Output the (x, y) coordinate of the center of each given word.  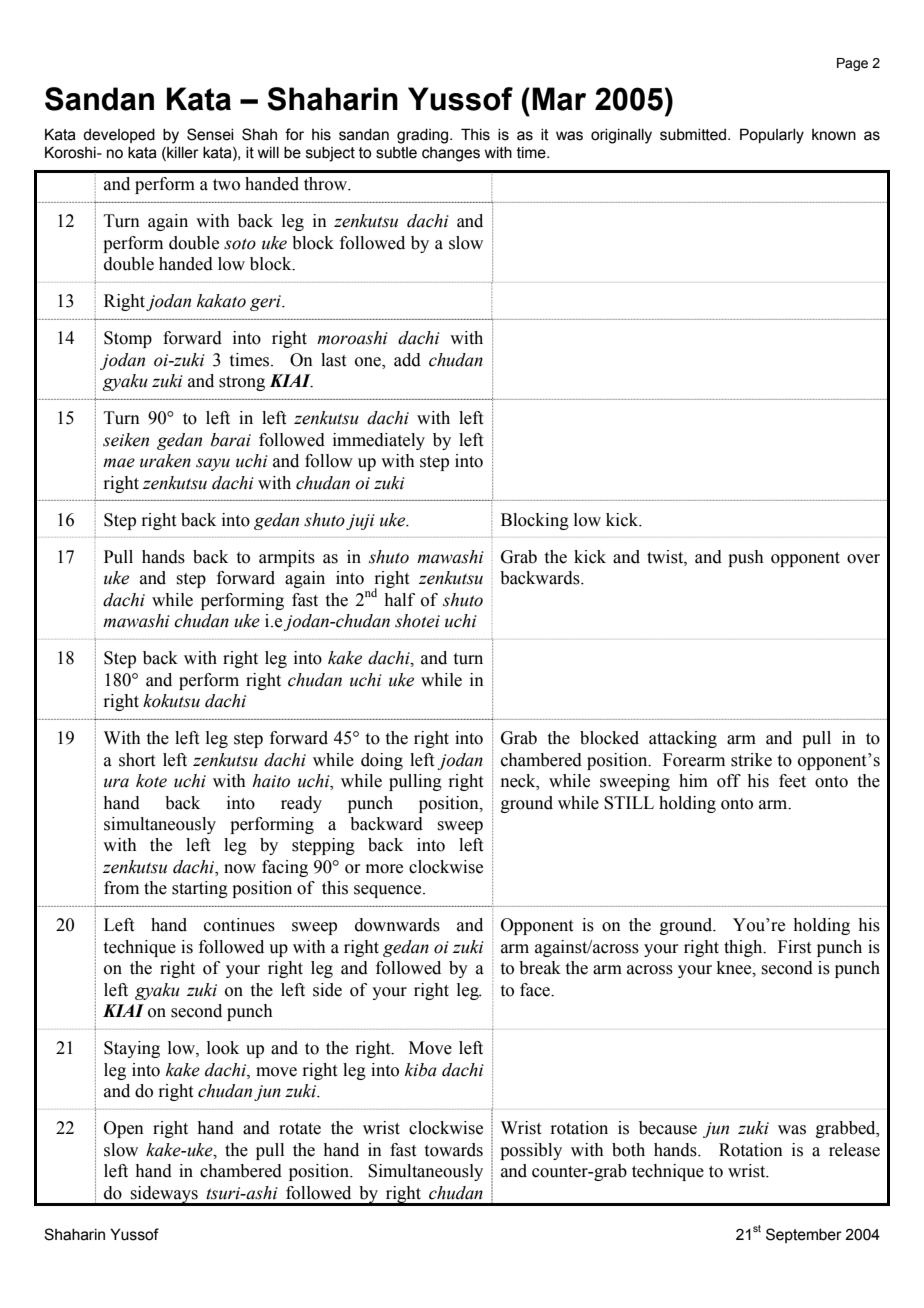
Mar (559, 99)
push (746, 558)
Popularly (772, 136)
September (804, 1235)
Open (124, 1129)
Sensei (210, 134)
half (399, 600)
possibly (531, 1151)
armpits (287, 558)
